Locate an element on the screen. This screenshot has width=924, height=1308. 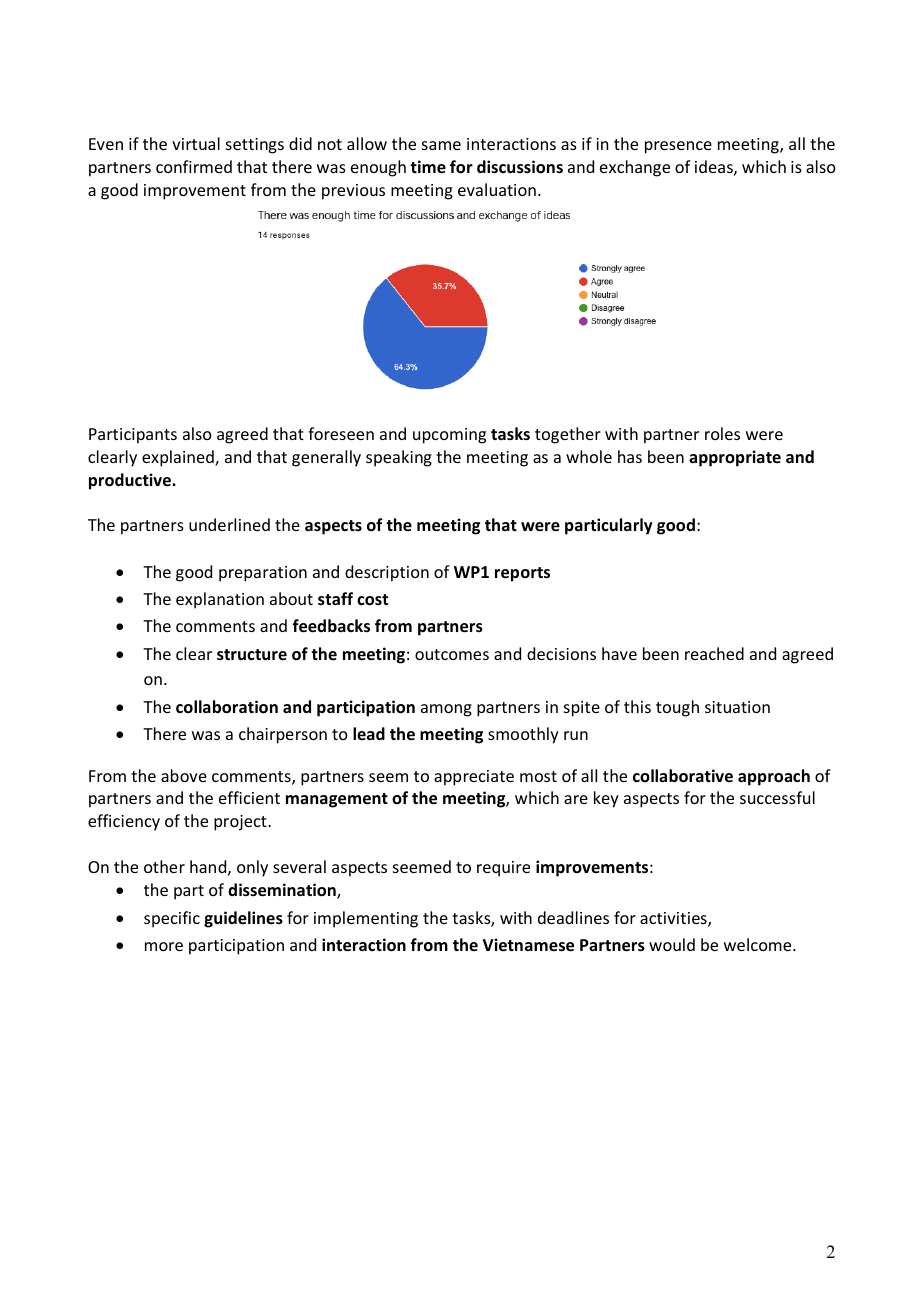
confirmed is located at coordinates (194, 166).
